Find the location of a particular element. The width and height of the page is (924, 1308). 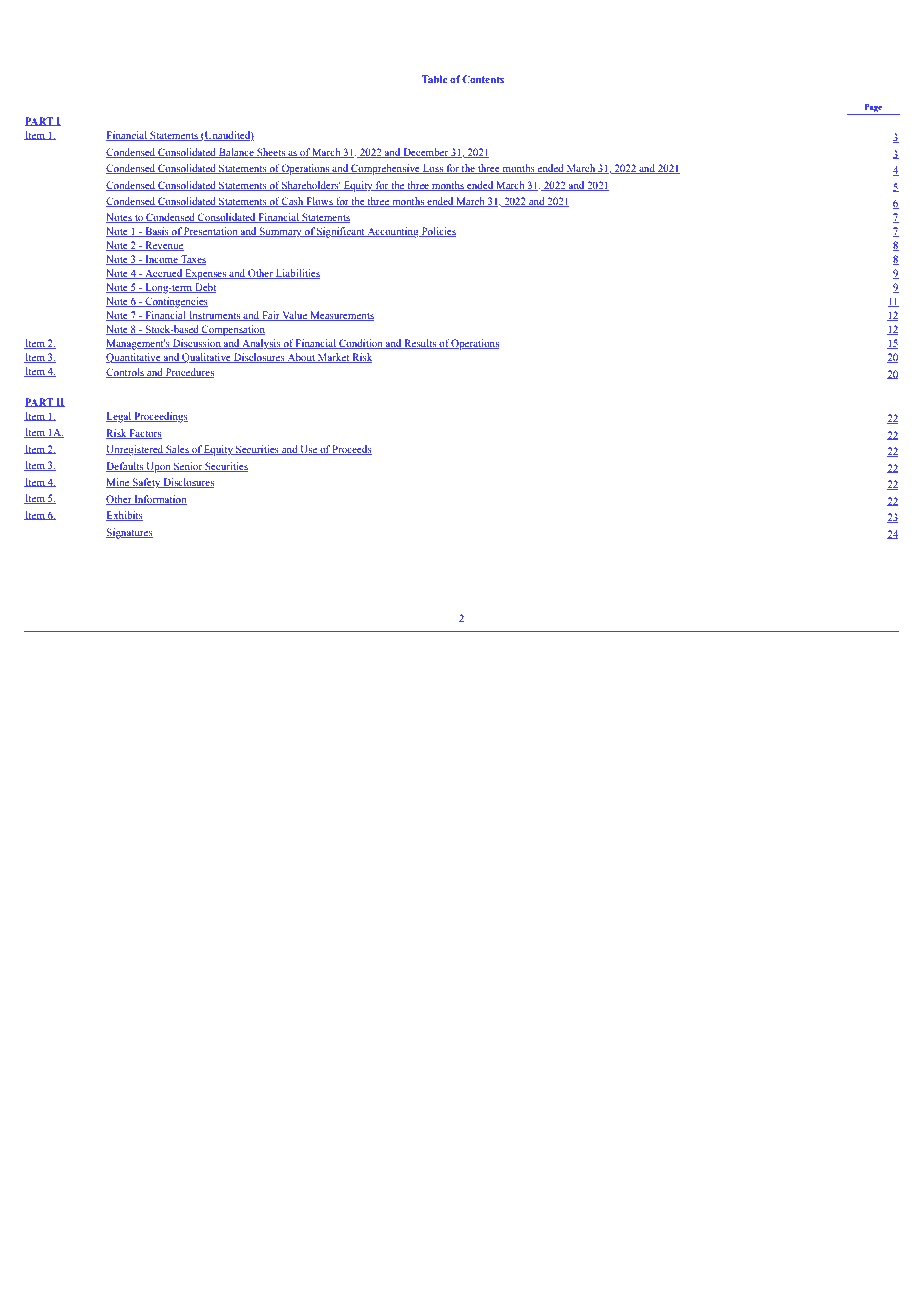

Use is located at coordinates (308, 450).
